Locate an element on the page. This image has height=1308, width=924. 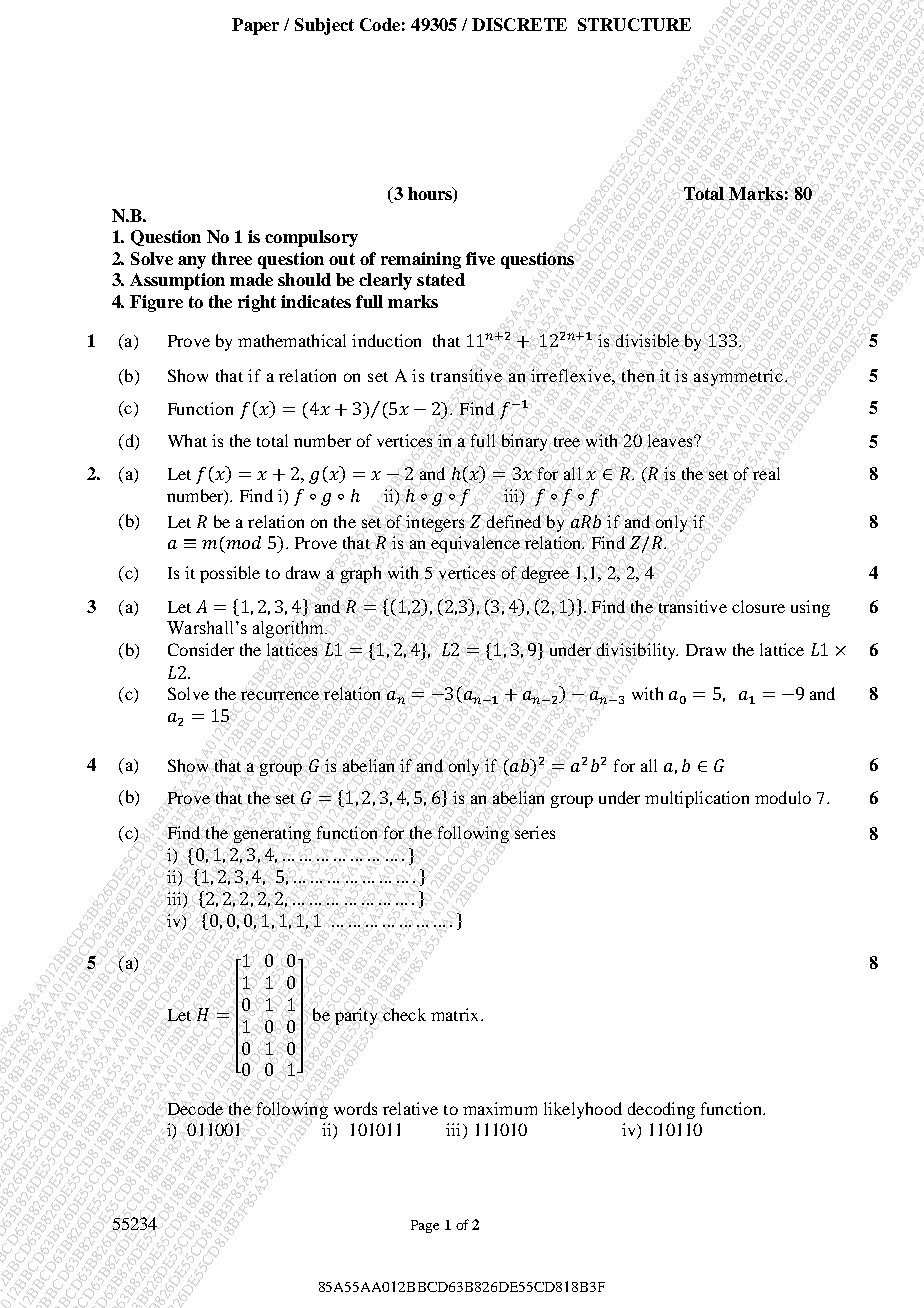
DISCRETE is located at coordinates (519, 24).
